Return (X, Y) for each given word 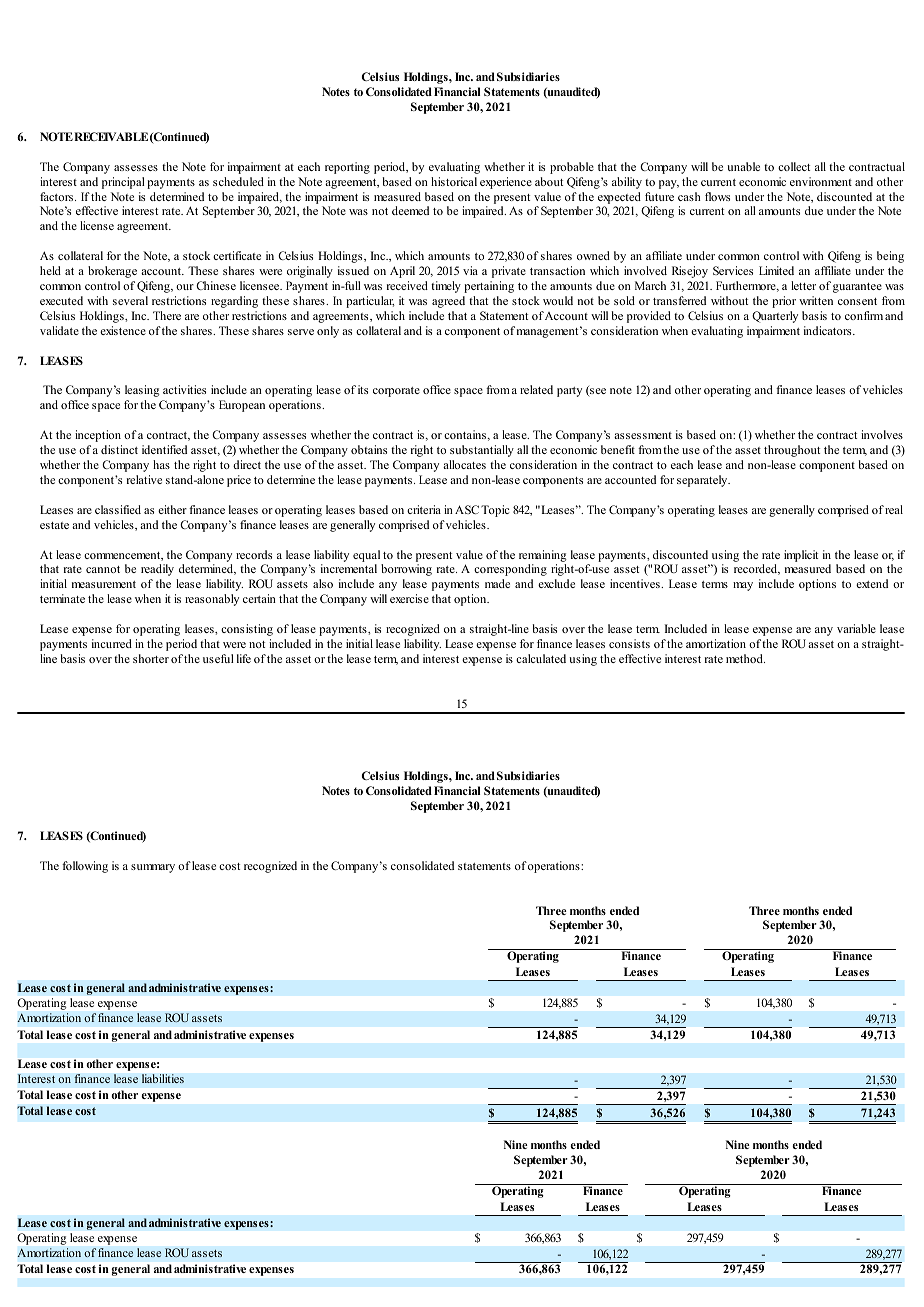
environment (821, 181)
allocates (464, 464)
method (745, 658)
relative (144, 479)
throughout (792, 451)
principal (123, 183)
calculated (541, 658)
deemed (410, 210)
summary (153, 868)
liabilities (163, 1078)
